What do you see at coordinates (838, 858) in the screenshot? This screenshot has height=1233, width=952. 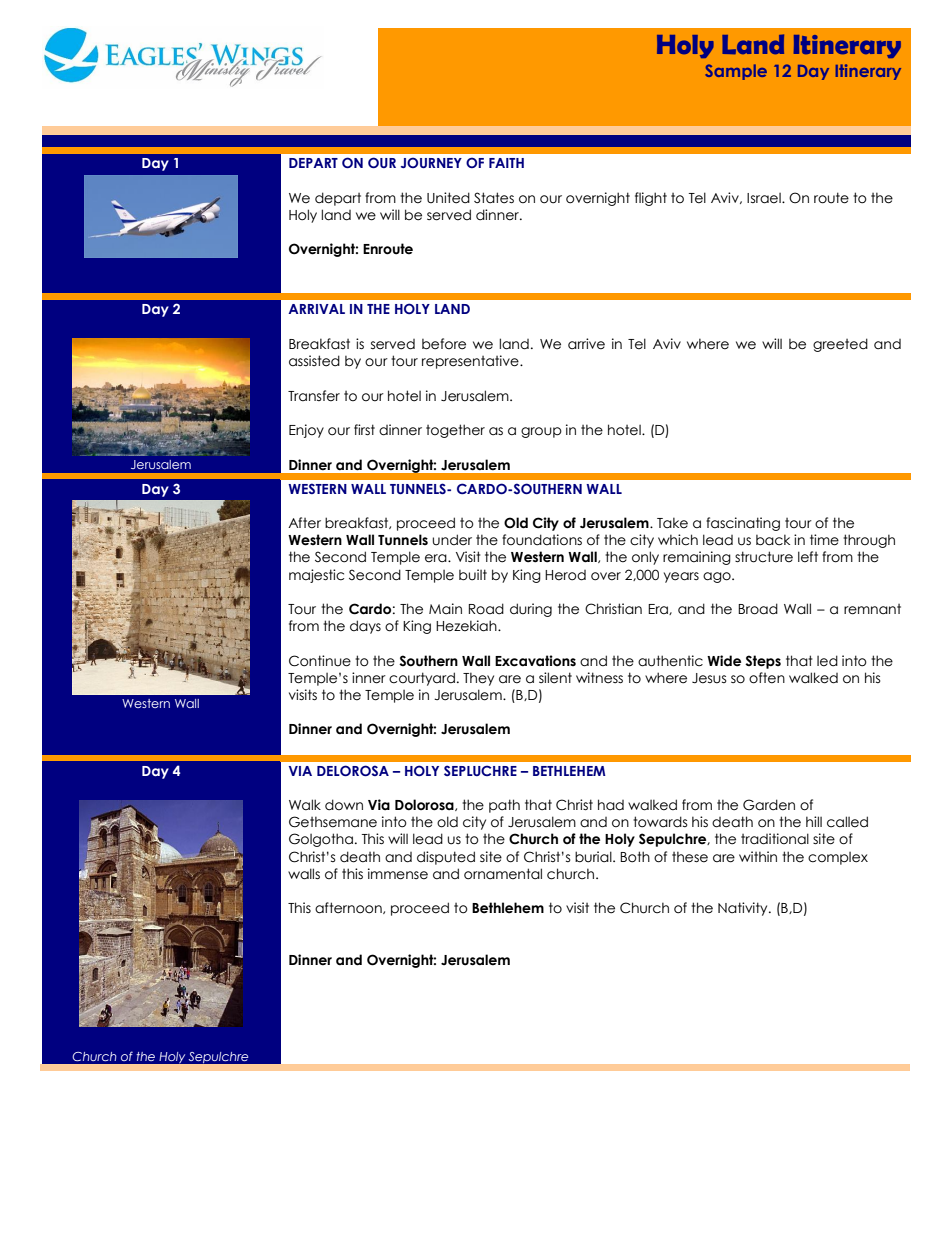 I see `complex` at bounding box center [838, 858].
